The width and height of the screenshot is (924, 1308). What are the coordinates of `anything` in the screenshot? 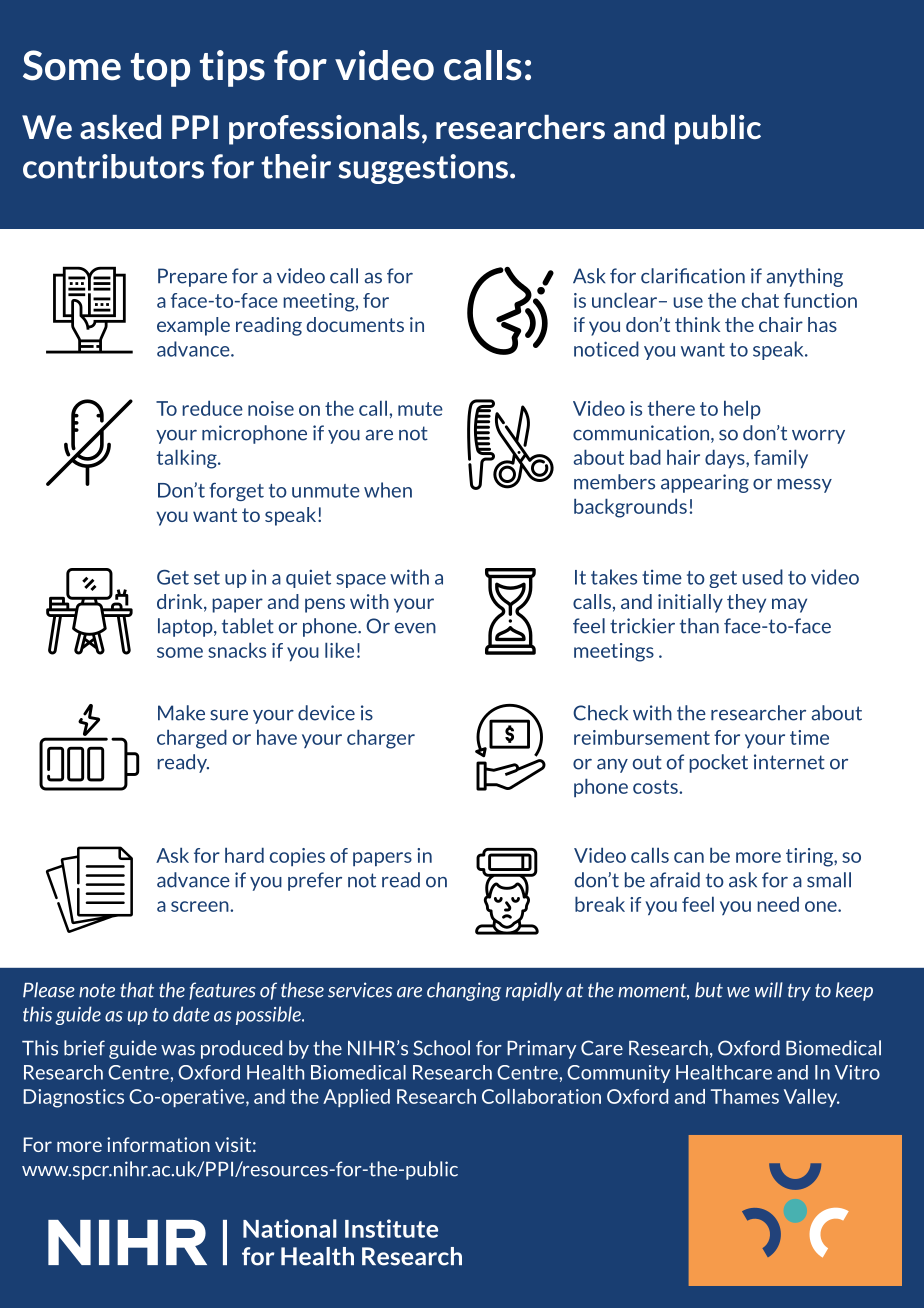 It's located at (804, 277).
